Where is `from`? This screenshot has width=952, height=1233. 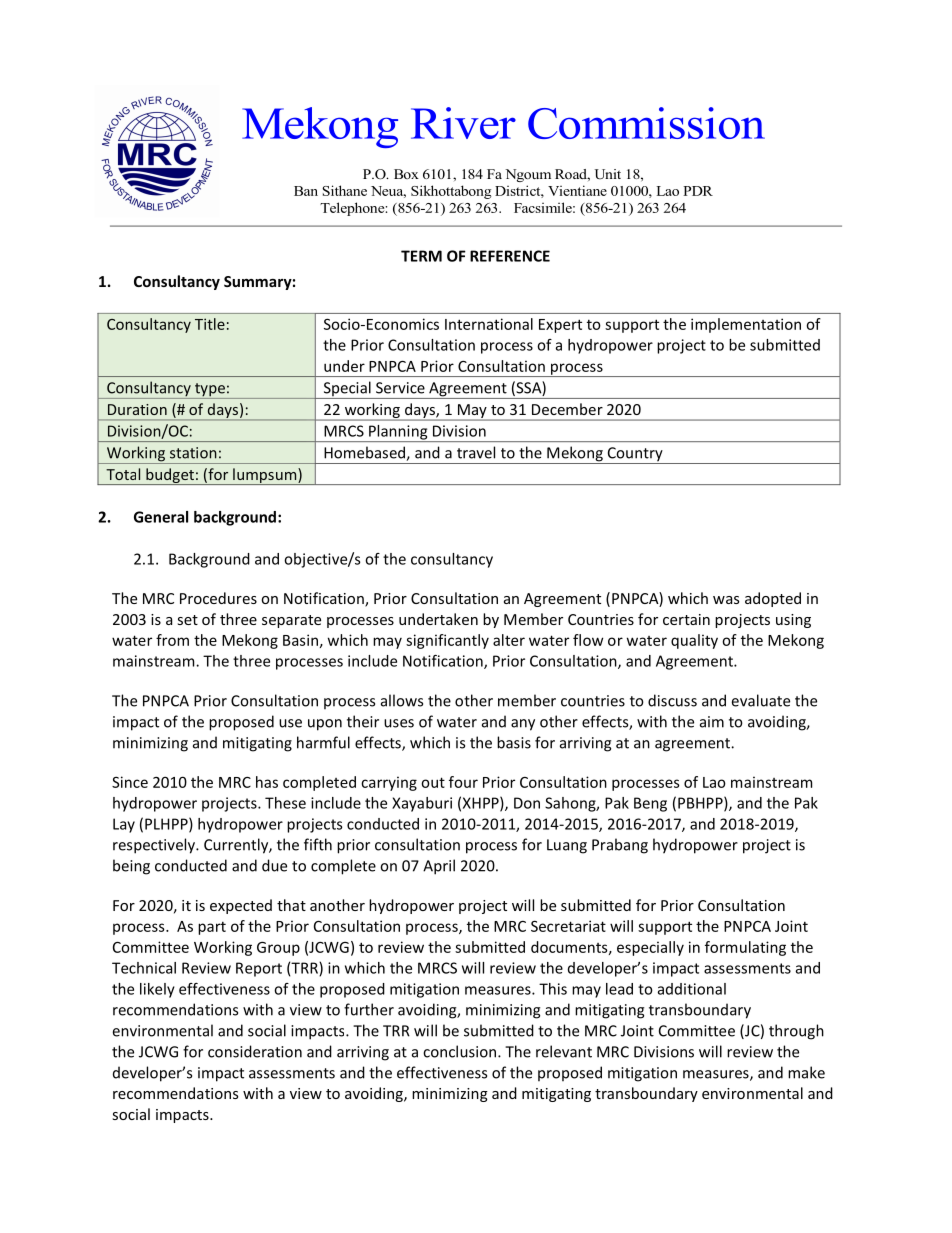 from is located at coordinates (172, 640).
